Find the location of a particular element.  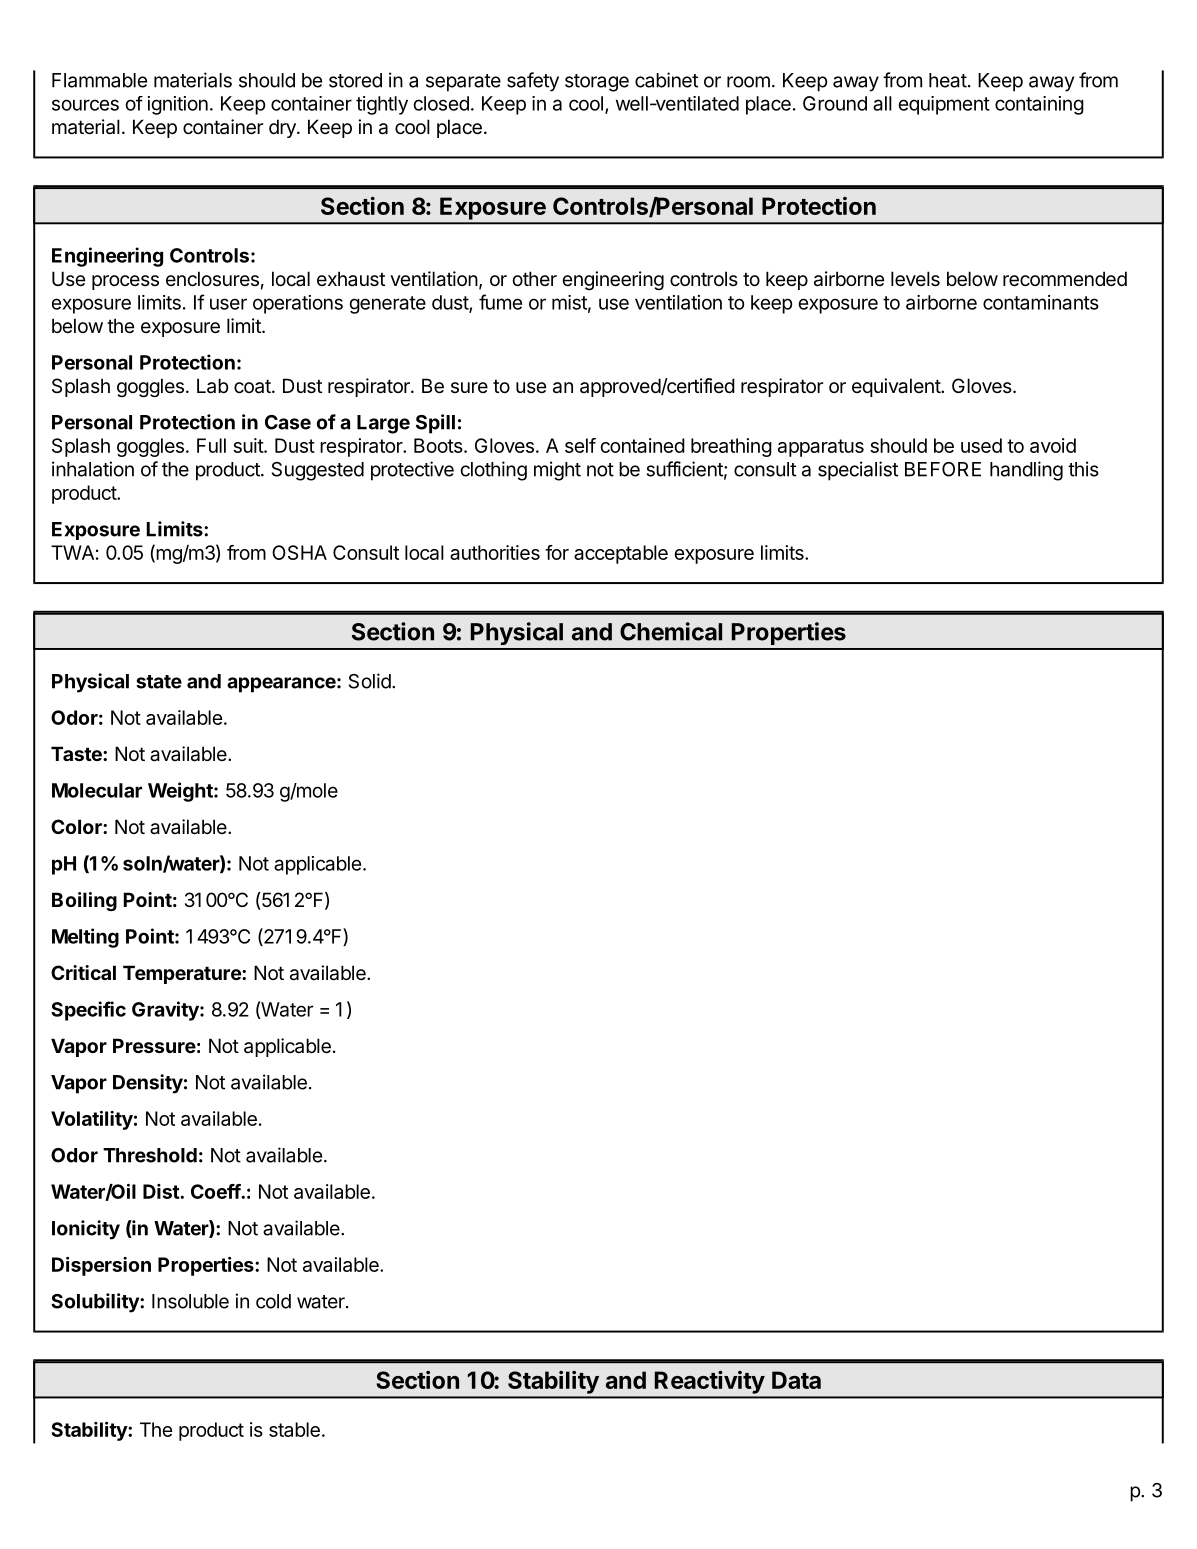

Solid is located at coordinates (370, 681).
